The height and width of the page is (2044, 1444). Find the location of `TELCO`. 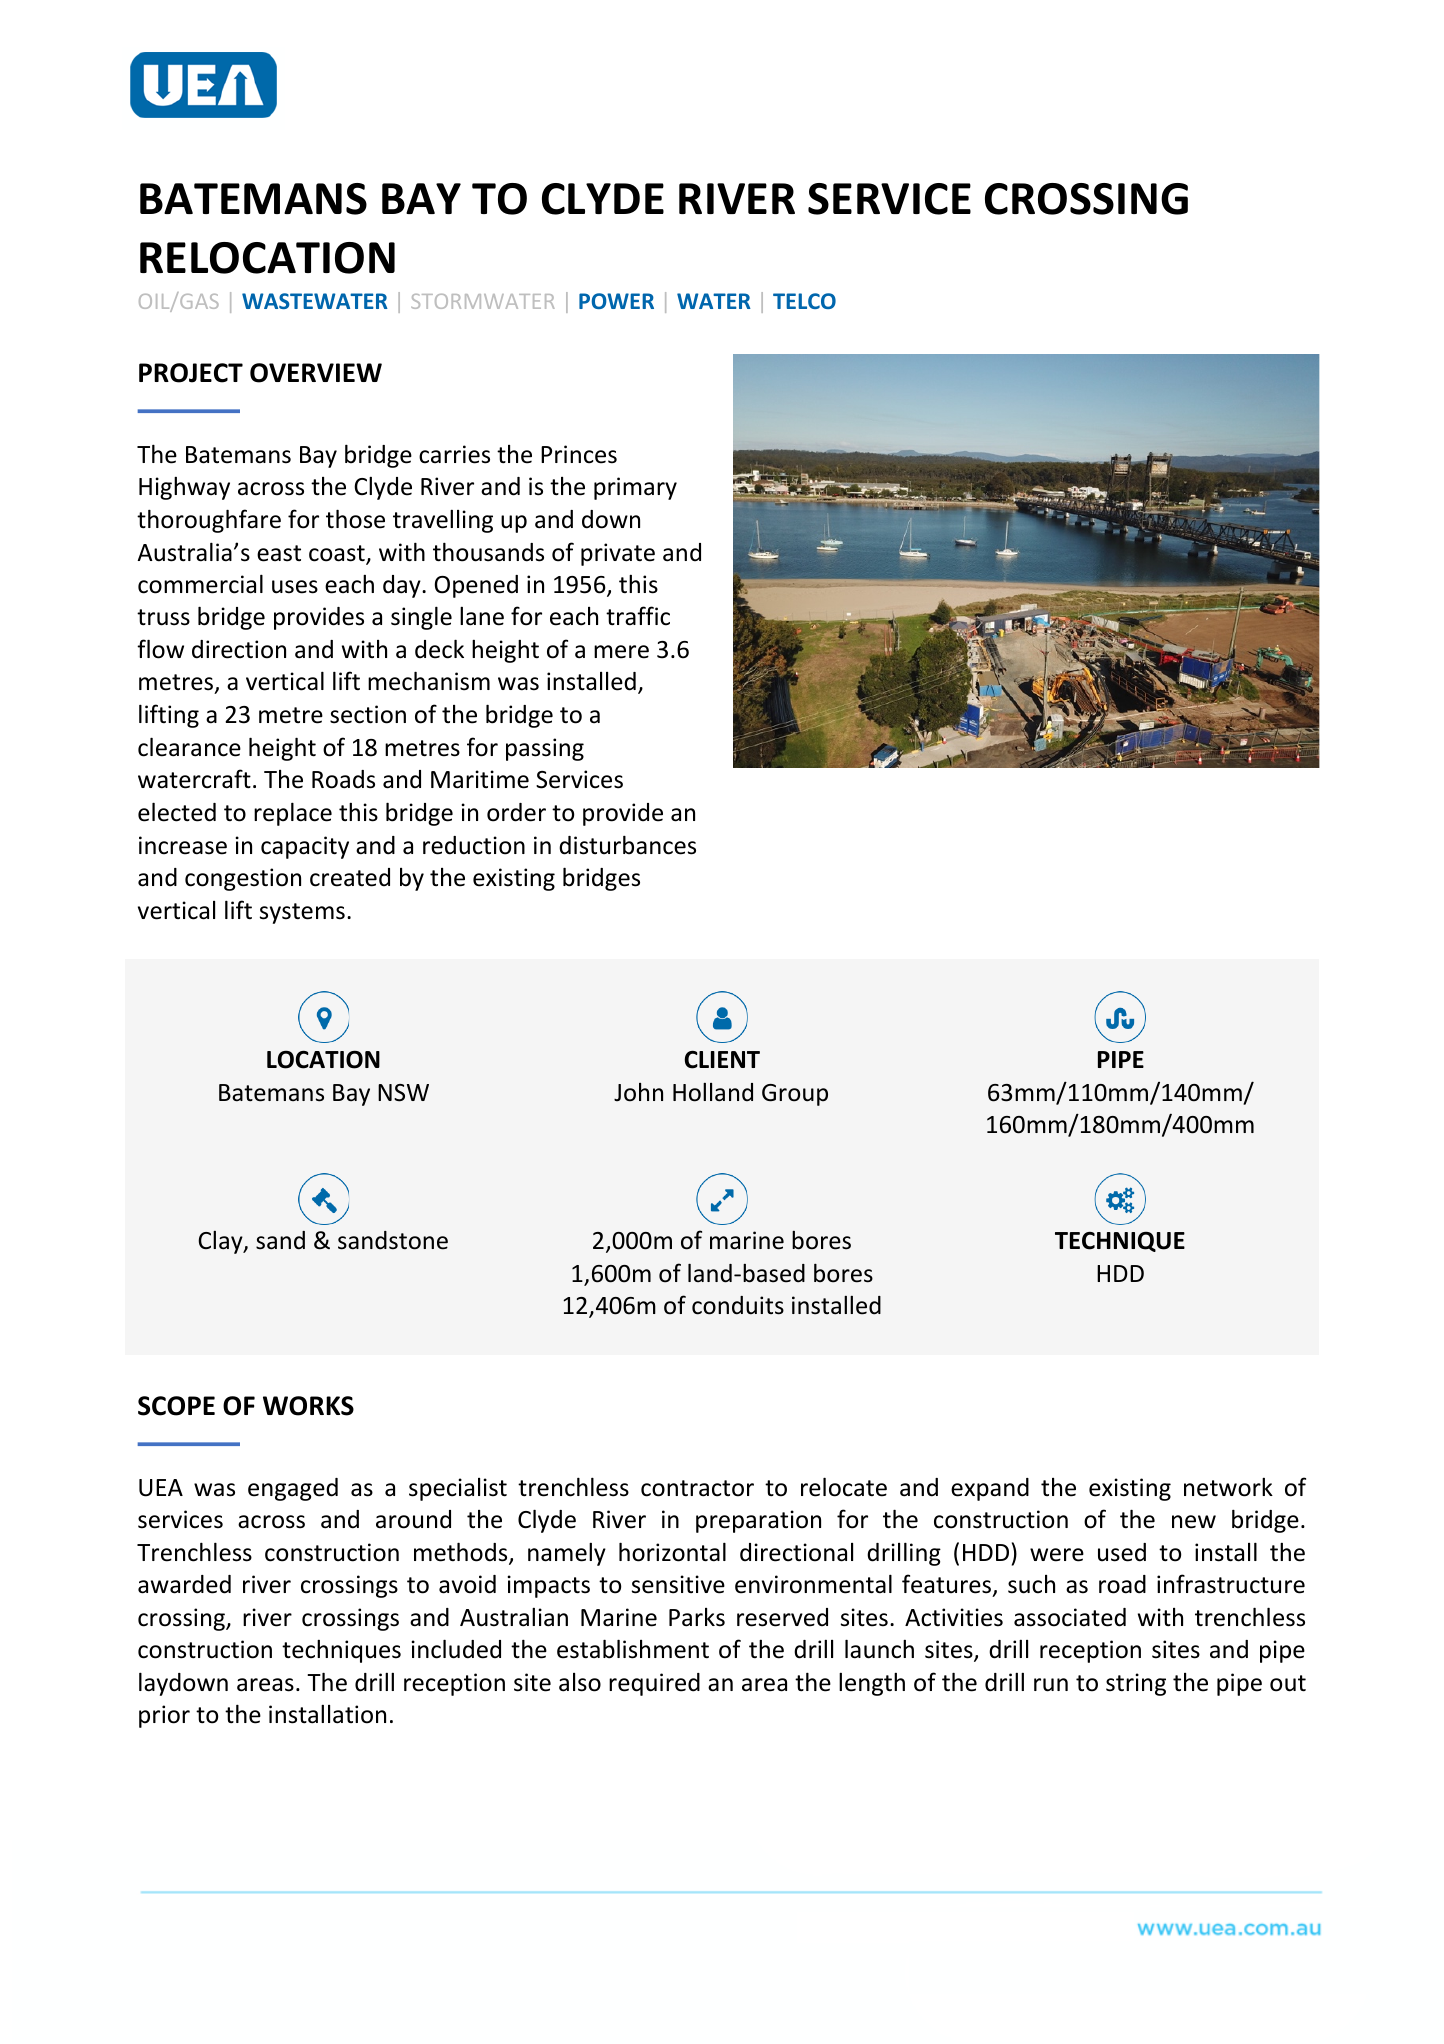

TELCO is located at coordinates (804, 301).
